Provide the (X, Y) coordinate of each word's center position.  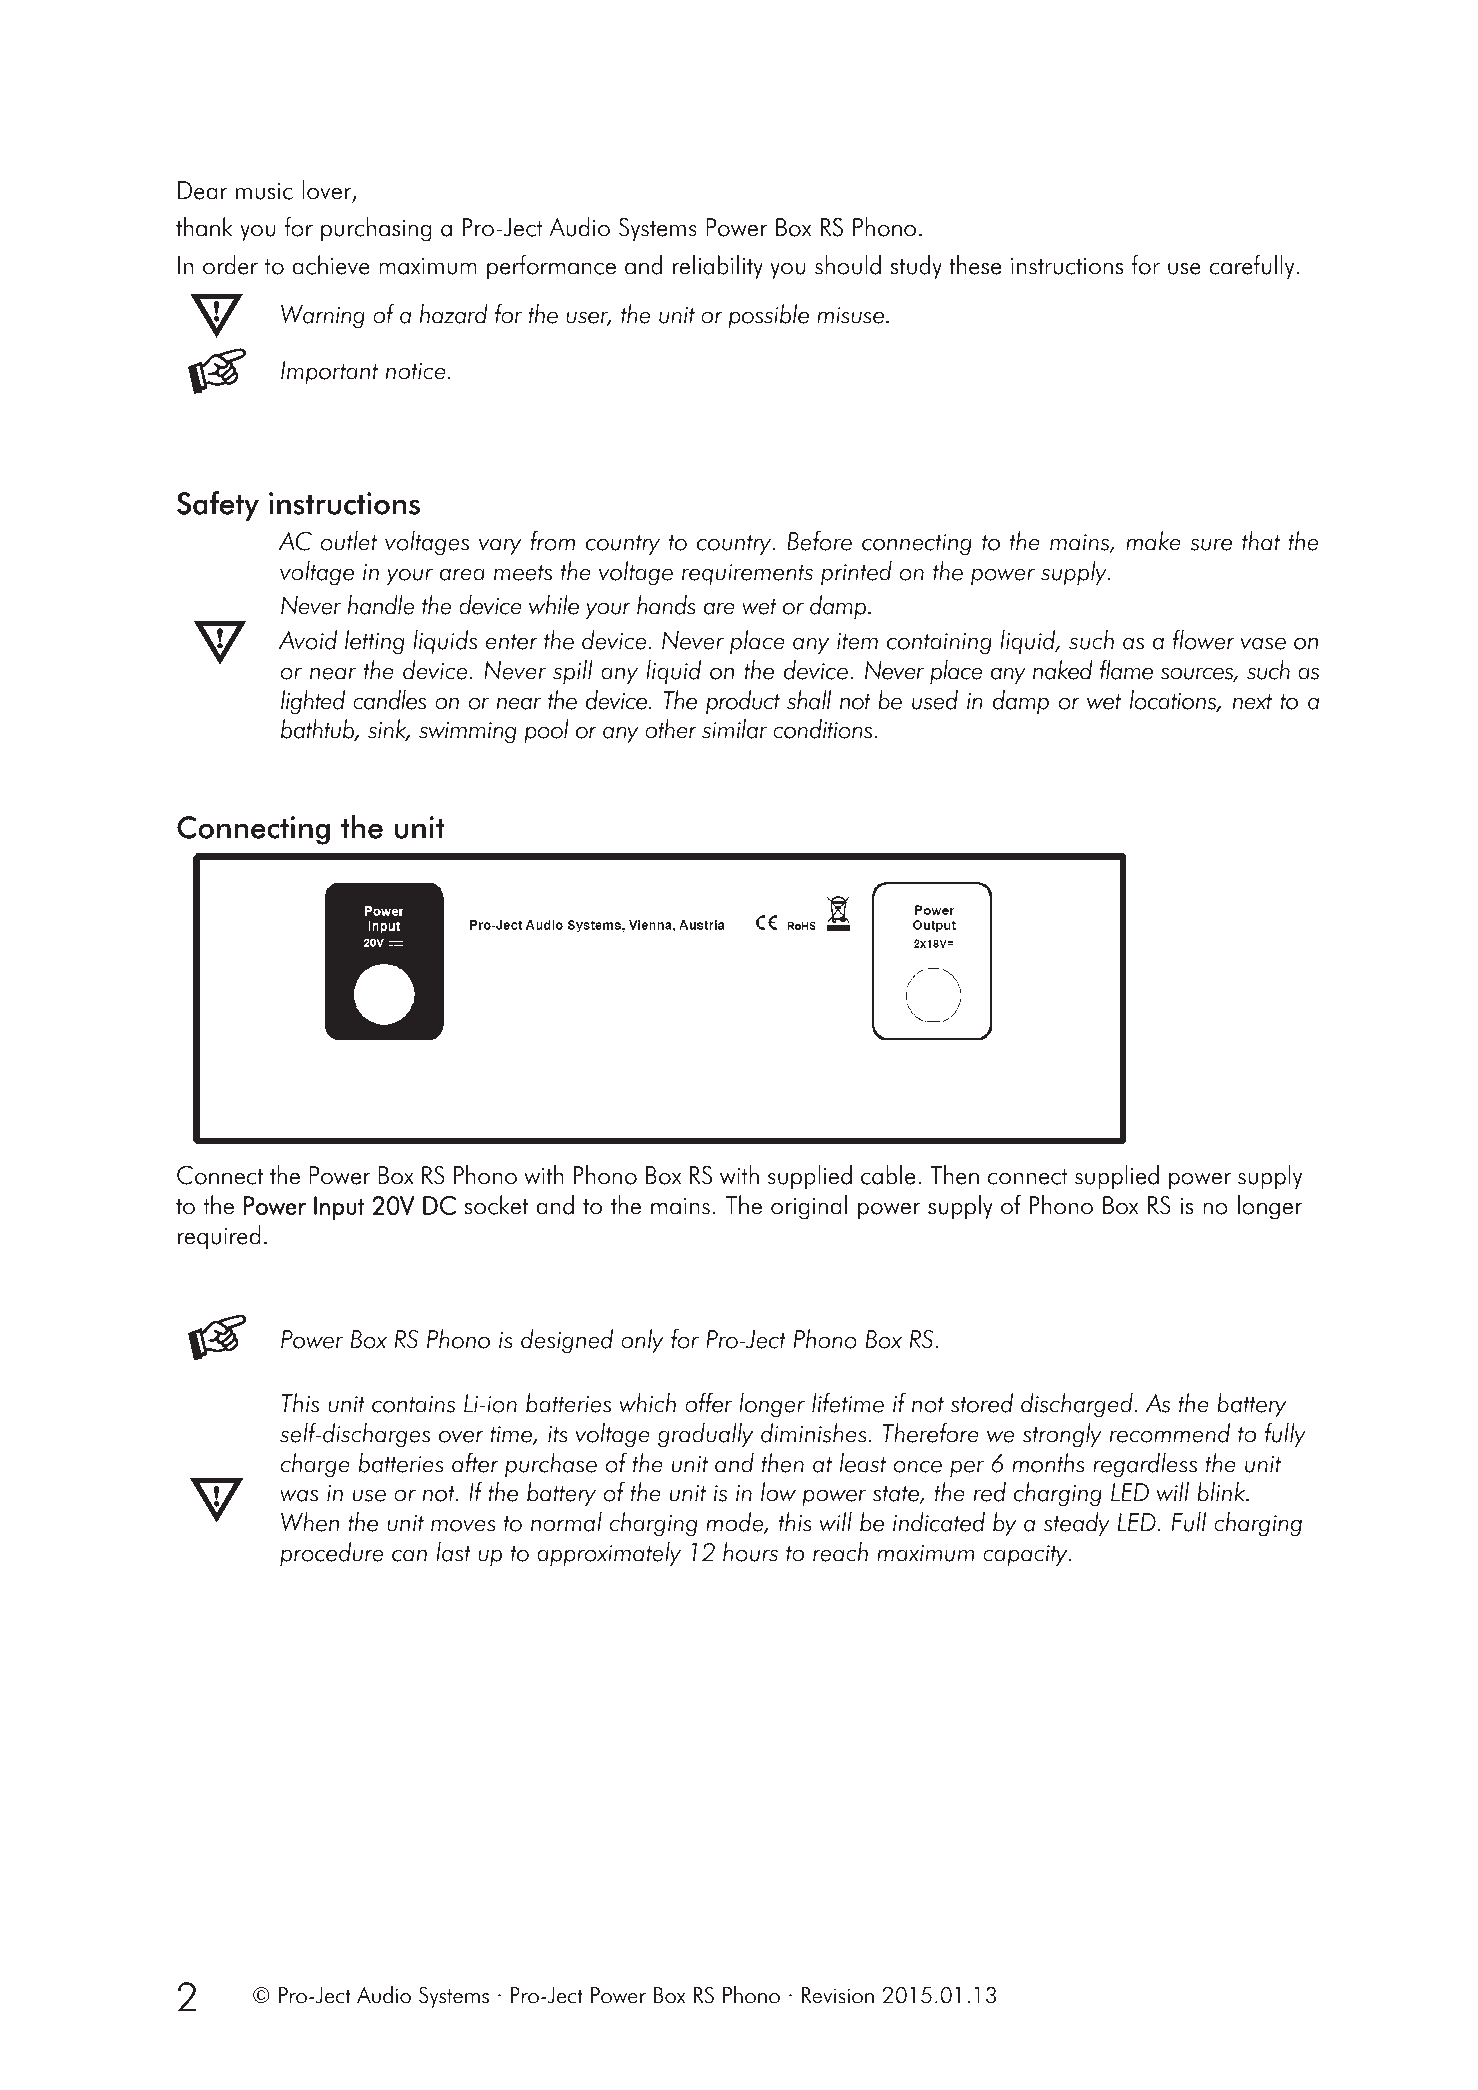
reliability (718, 267)
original (809, 1207)
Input (339, 1208)
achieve (331, 265)
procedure (331, 1554)
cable (888, 1175)
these (975, 265)
